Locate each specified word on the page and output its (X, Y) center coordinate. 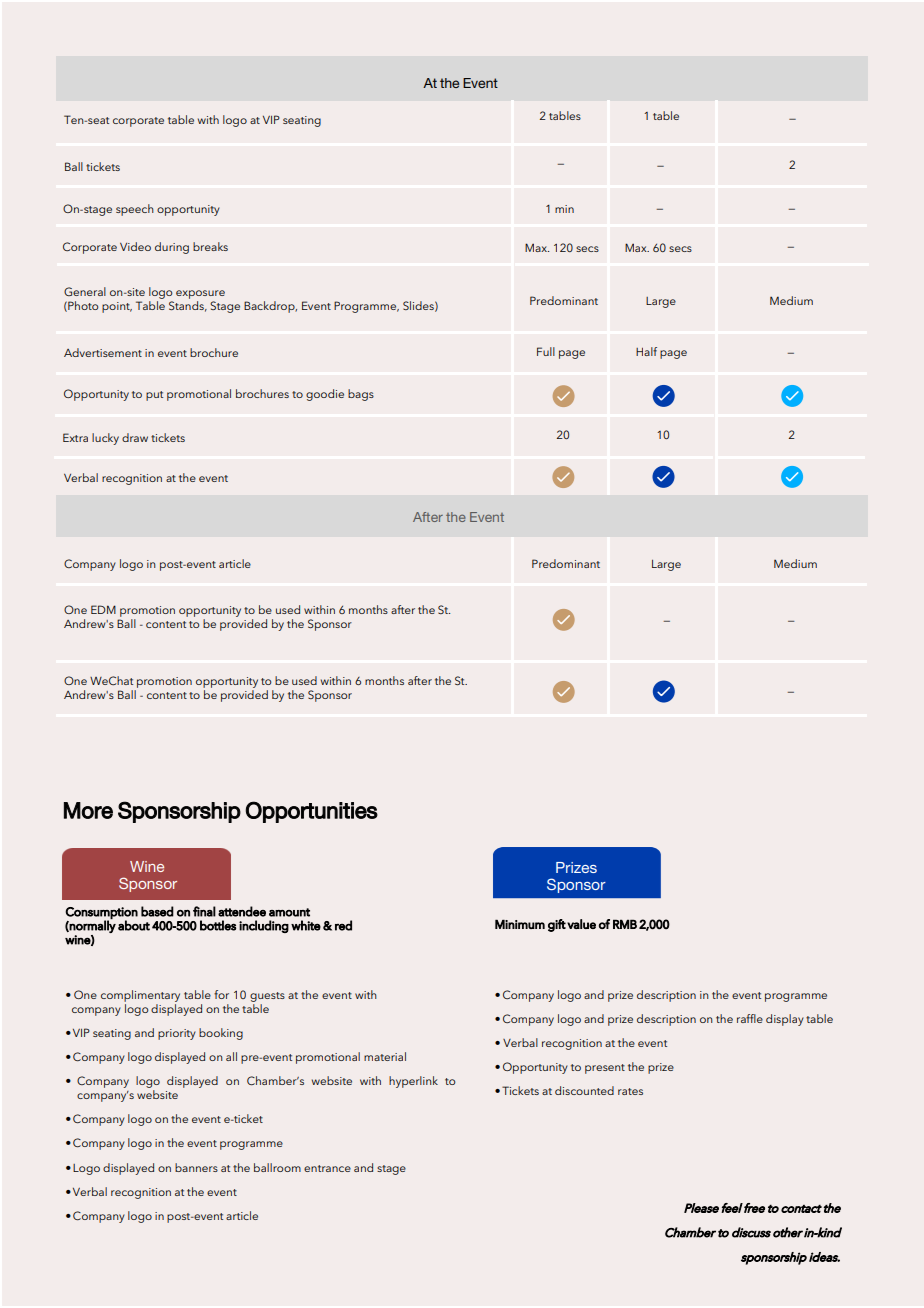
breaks (210, 246)
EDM (103, 609)
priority (177, 1034)
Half (646, 351)
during (172, 248)
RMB (625, 924)
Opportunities (311, 812)
